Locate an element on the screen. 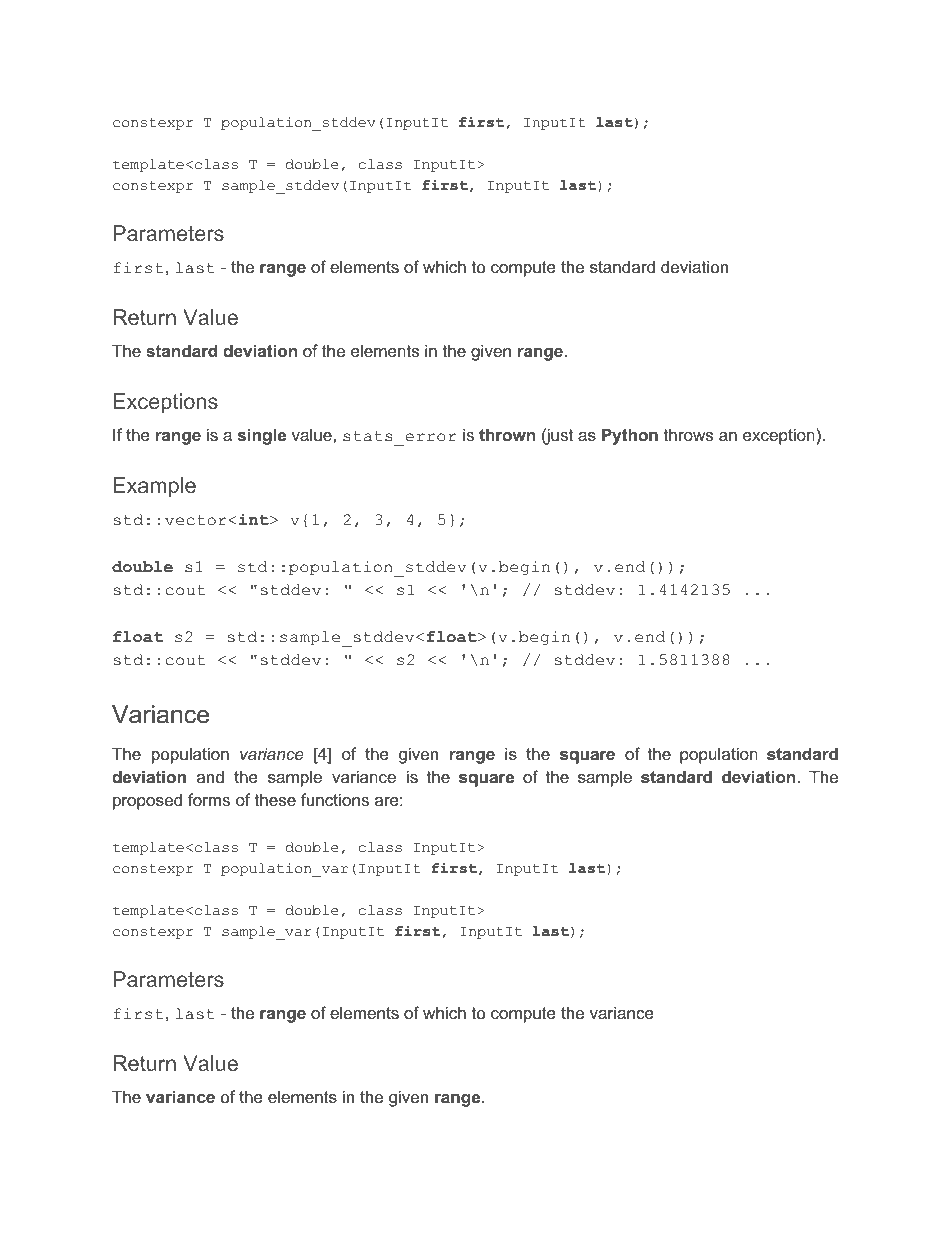 The image size is (952, 1233). throws is located at coordinates (688, 434).
